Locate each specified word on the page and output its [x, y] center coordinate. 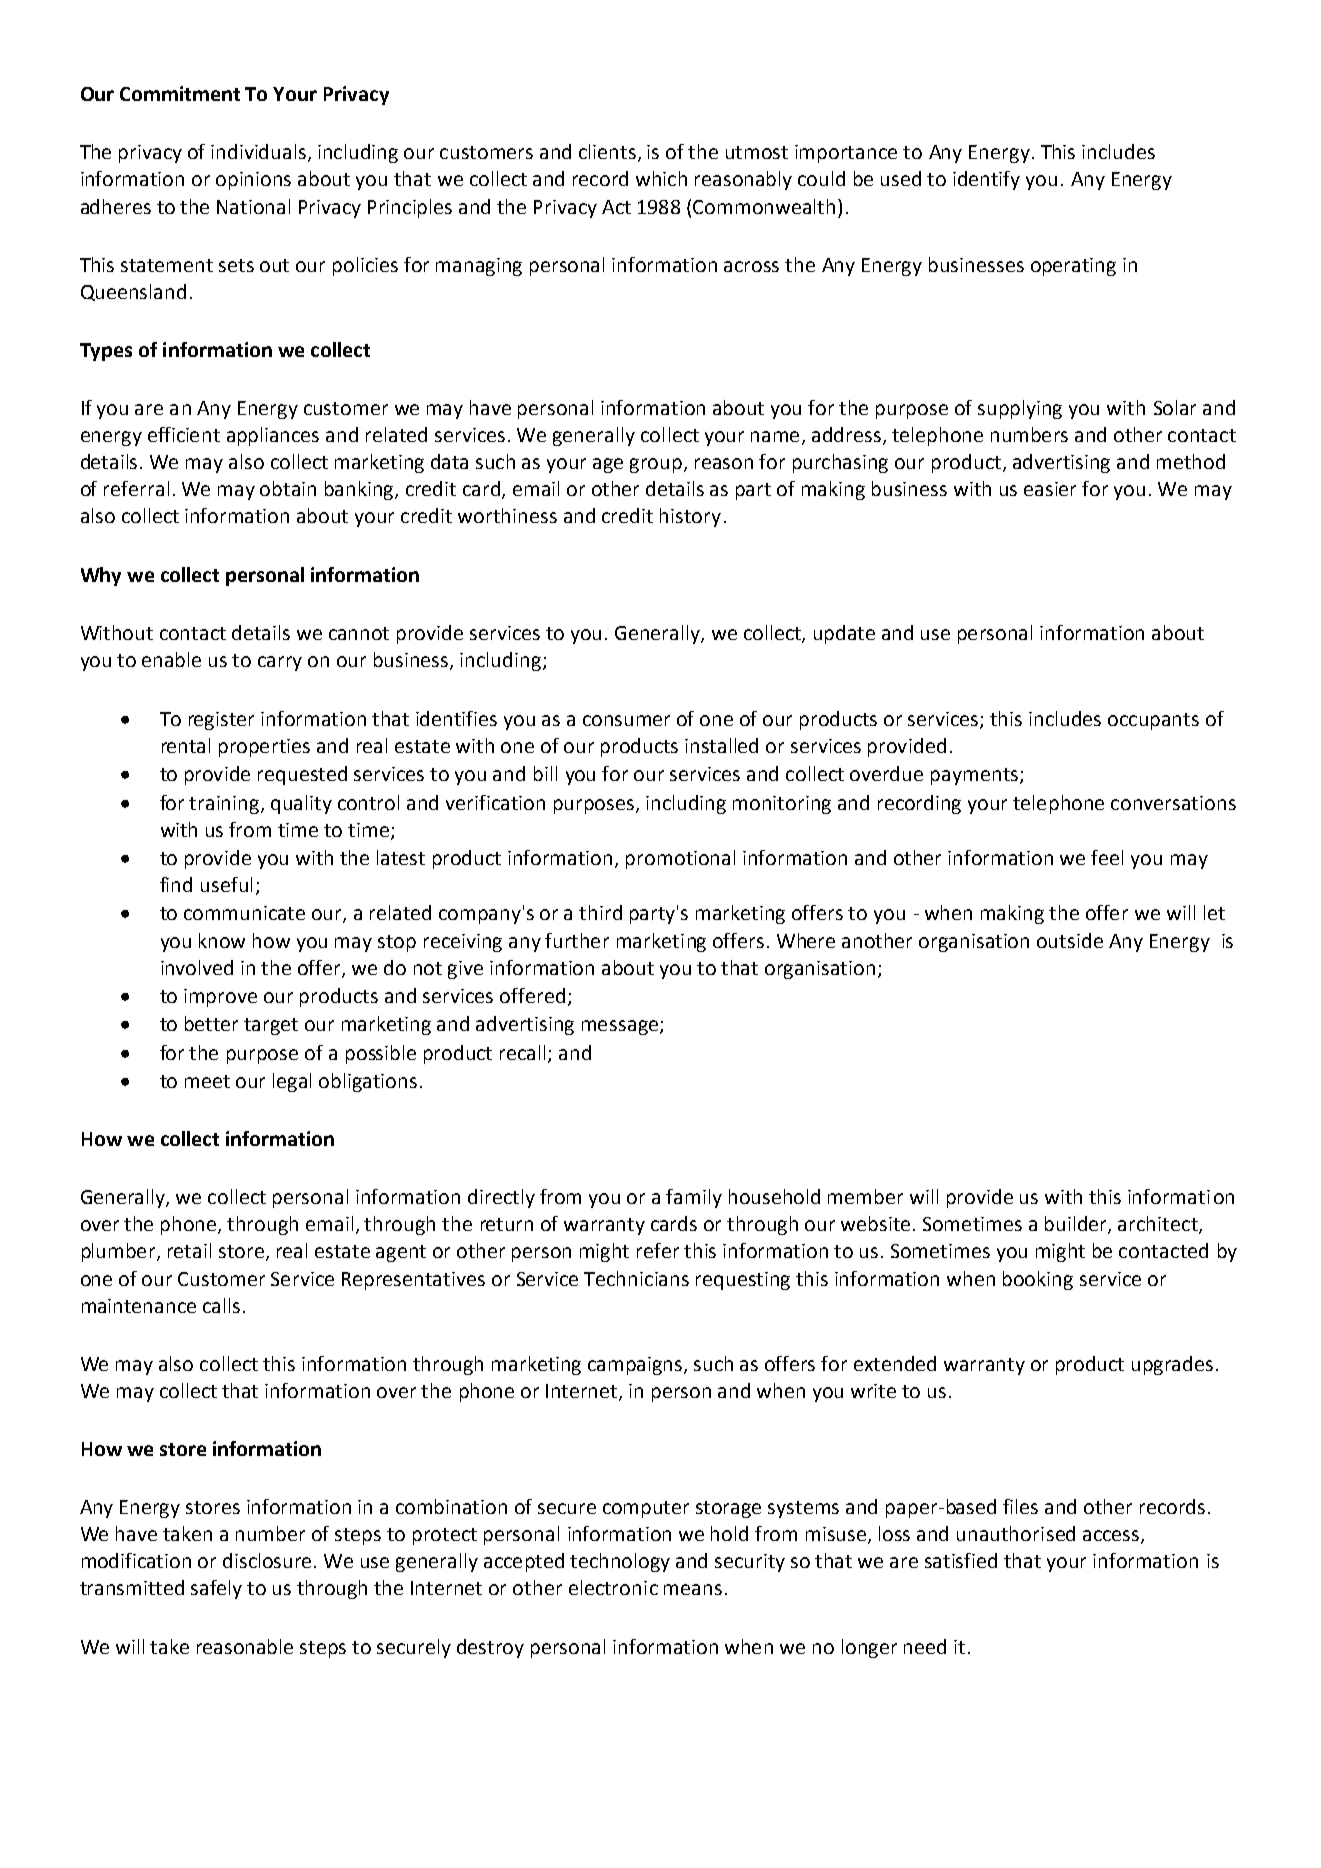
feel [1107, 857]
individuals [260, 153]
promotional [680, 859]
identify [986, 180]
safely [216, 1589]
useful [226, 884]
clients [609, 153]
